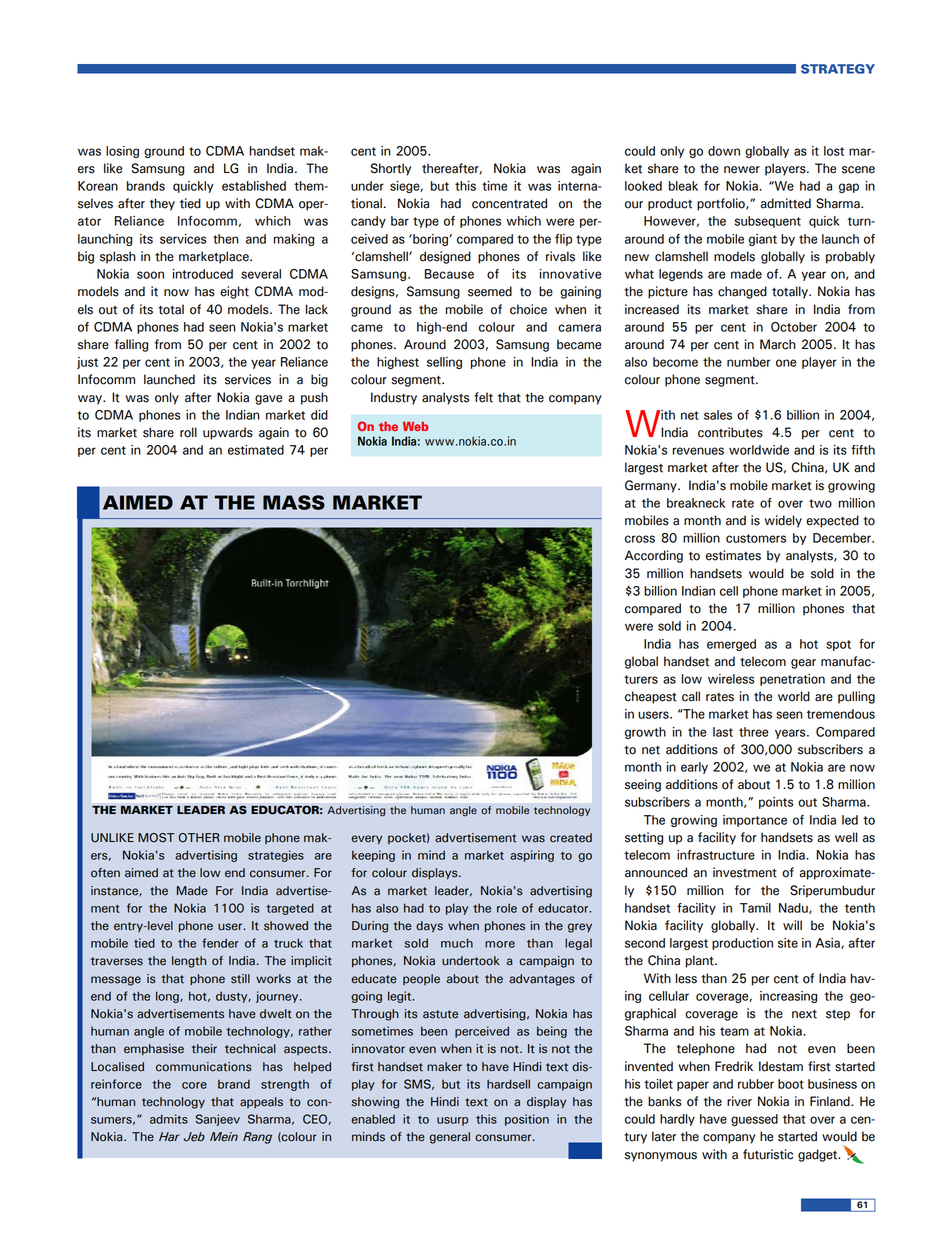  I want to click on points, so click(776, 803).
